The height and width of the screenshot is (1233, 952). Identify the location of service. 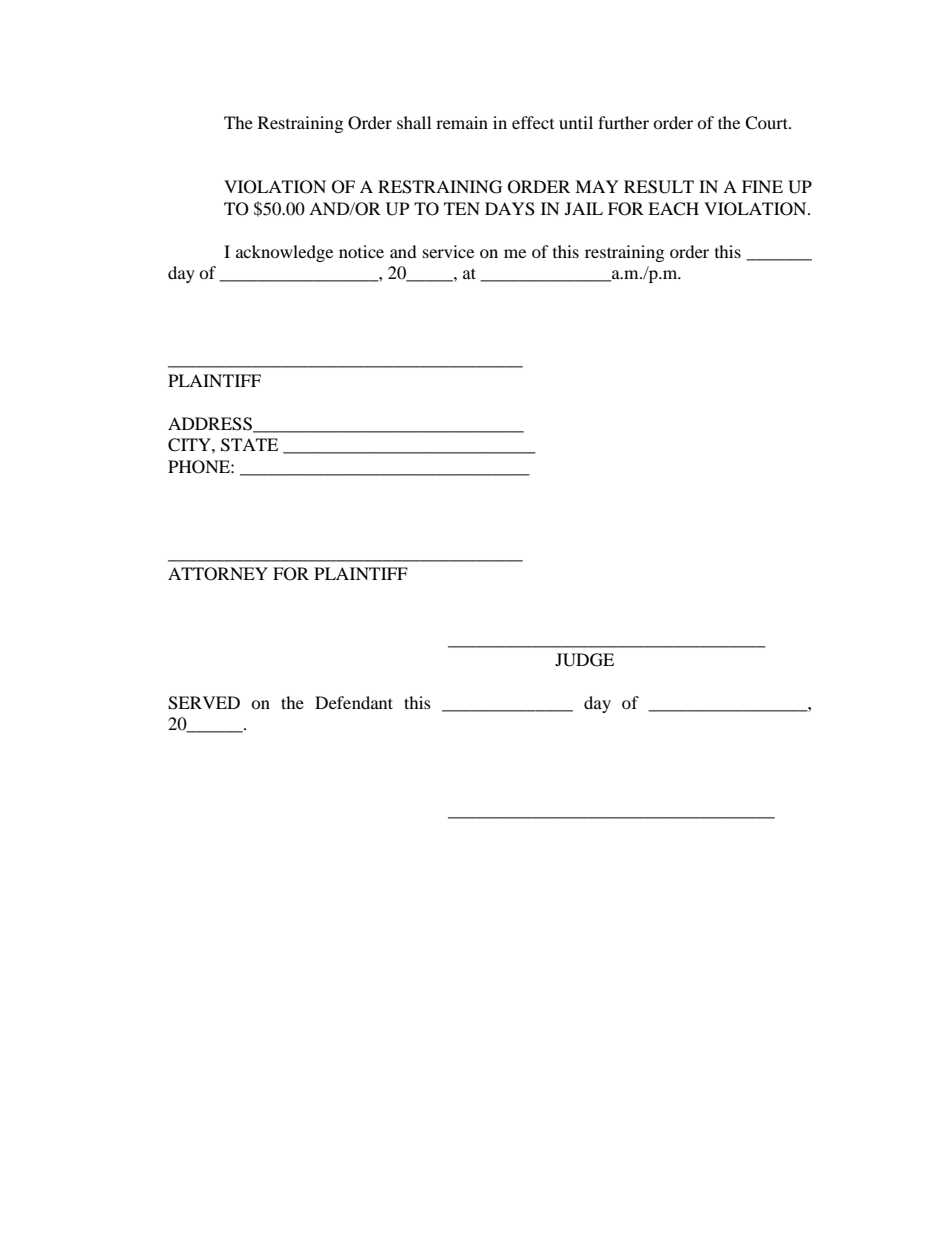
(448, 251).
